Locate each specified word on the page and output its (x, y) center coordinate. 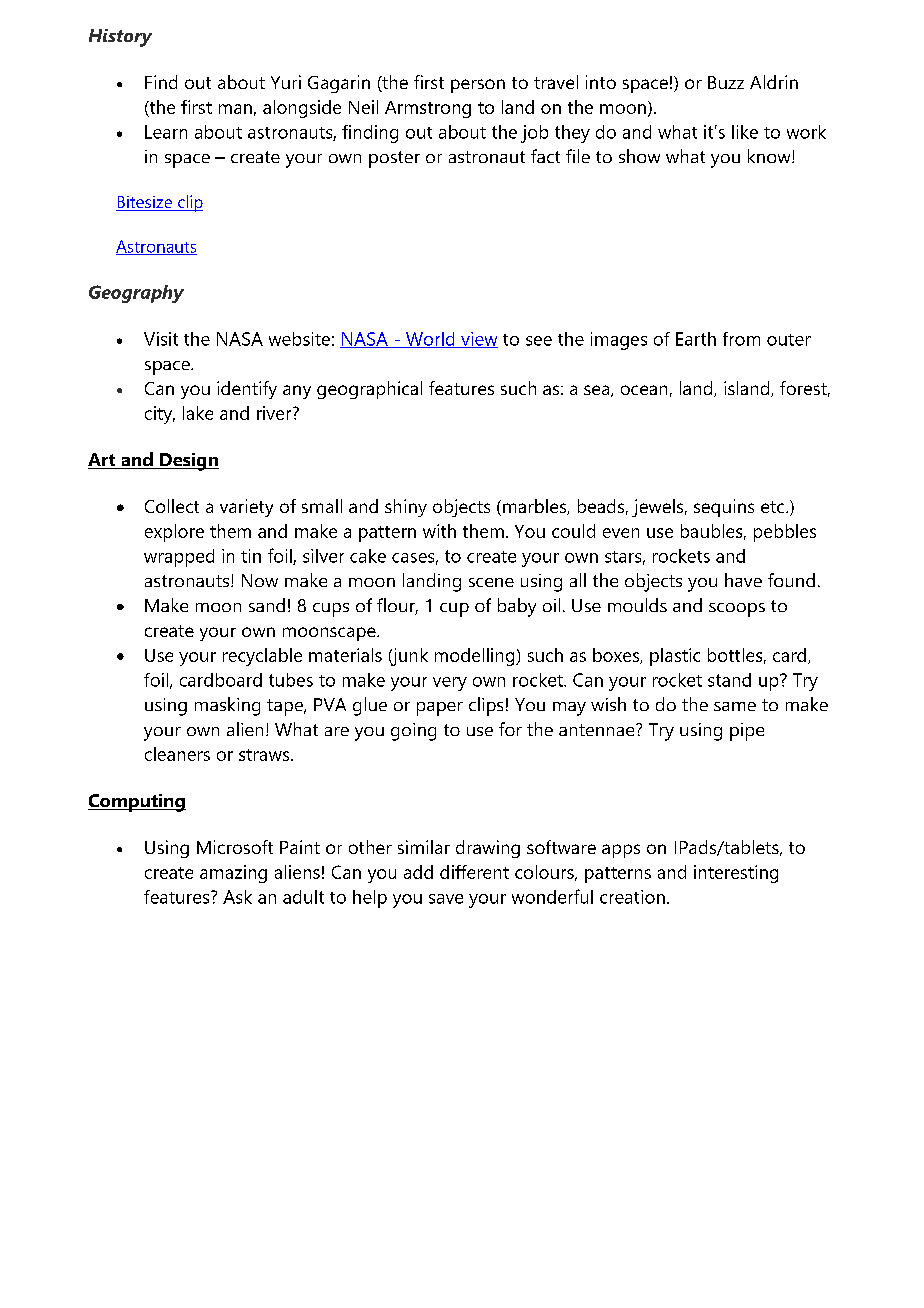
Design (188, 462)
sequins (724, 508)
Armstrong (428, 109)
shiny (406, 508)
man (235, 109)
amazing (233, 874)
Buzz (726, 82)
